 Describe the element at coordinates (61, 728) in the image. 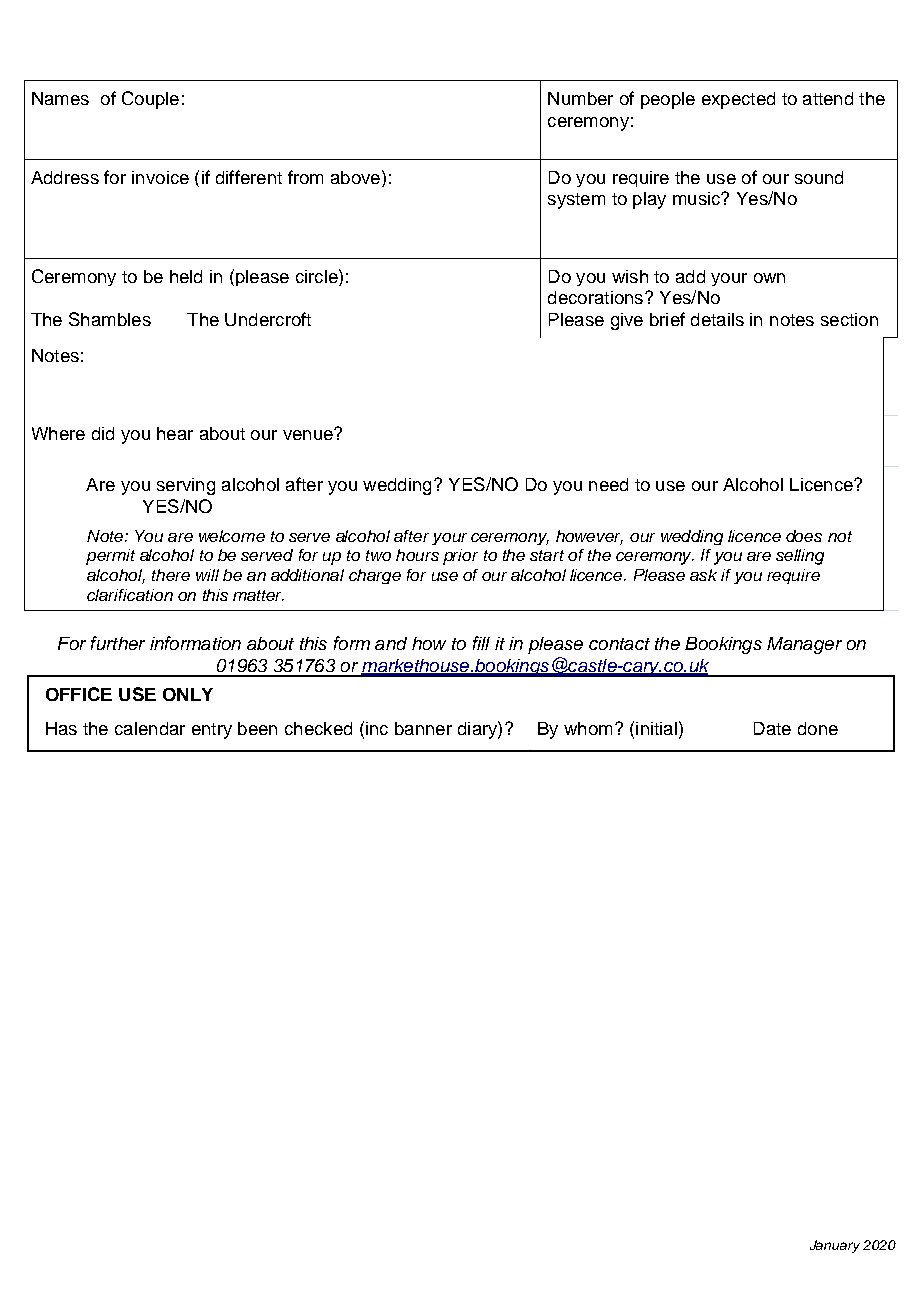

I see `Has` at that location.
